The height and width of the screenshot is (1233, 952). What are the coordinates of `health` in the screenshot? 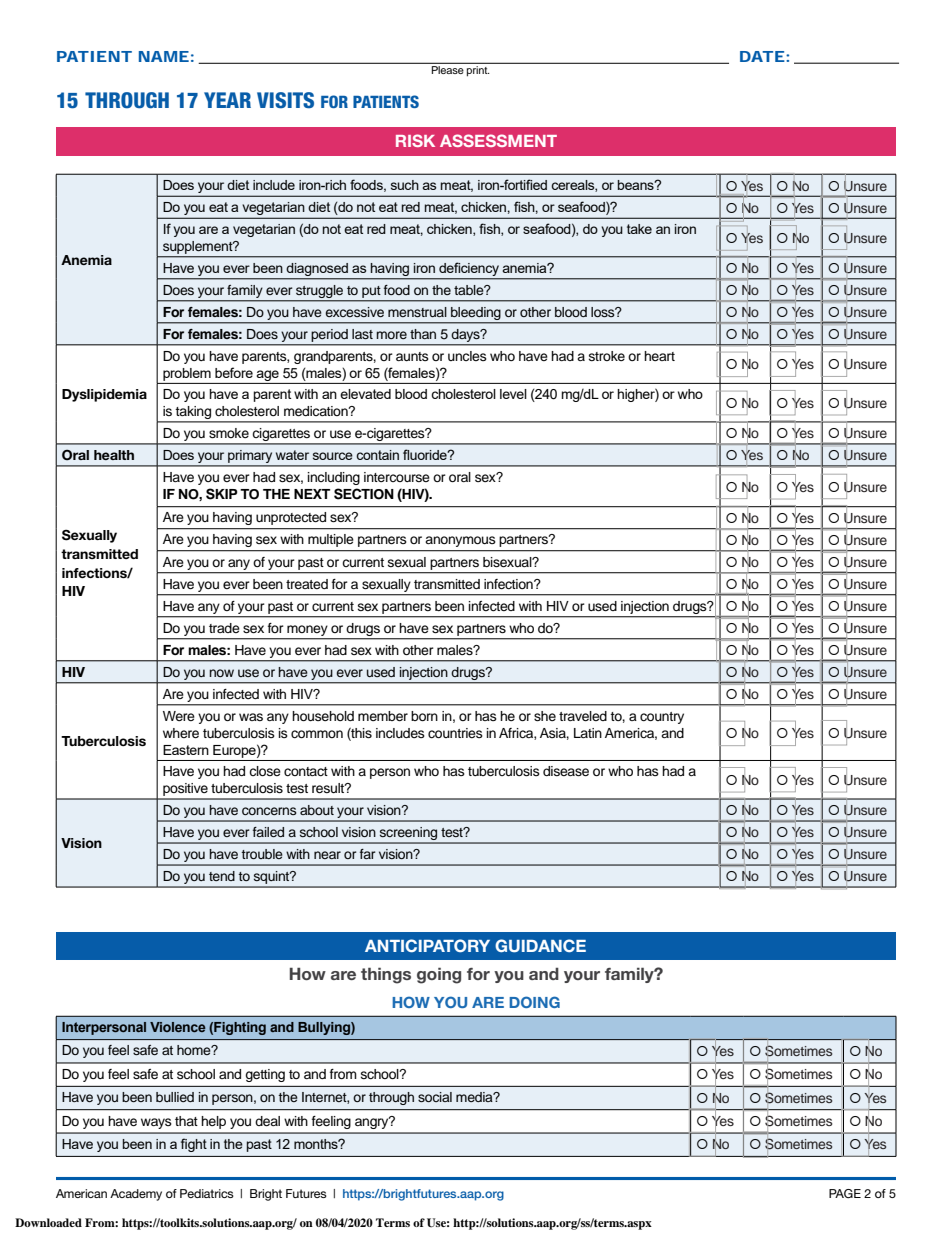 It's located at (114, 455).
